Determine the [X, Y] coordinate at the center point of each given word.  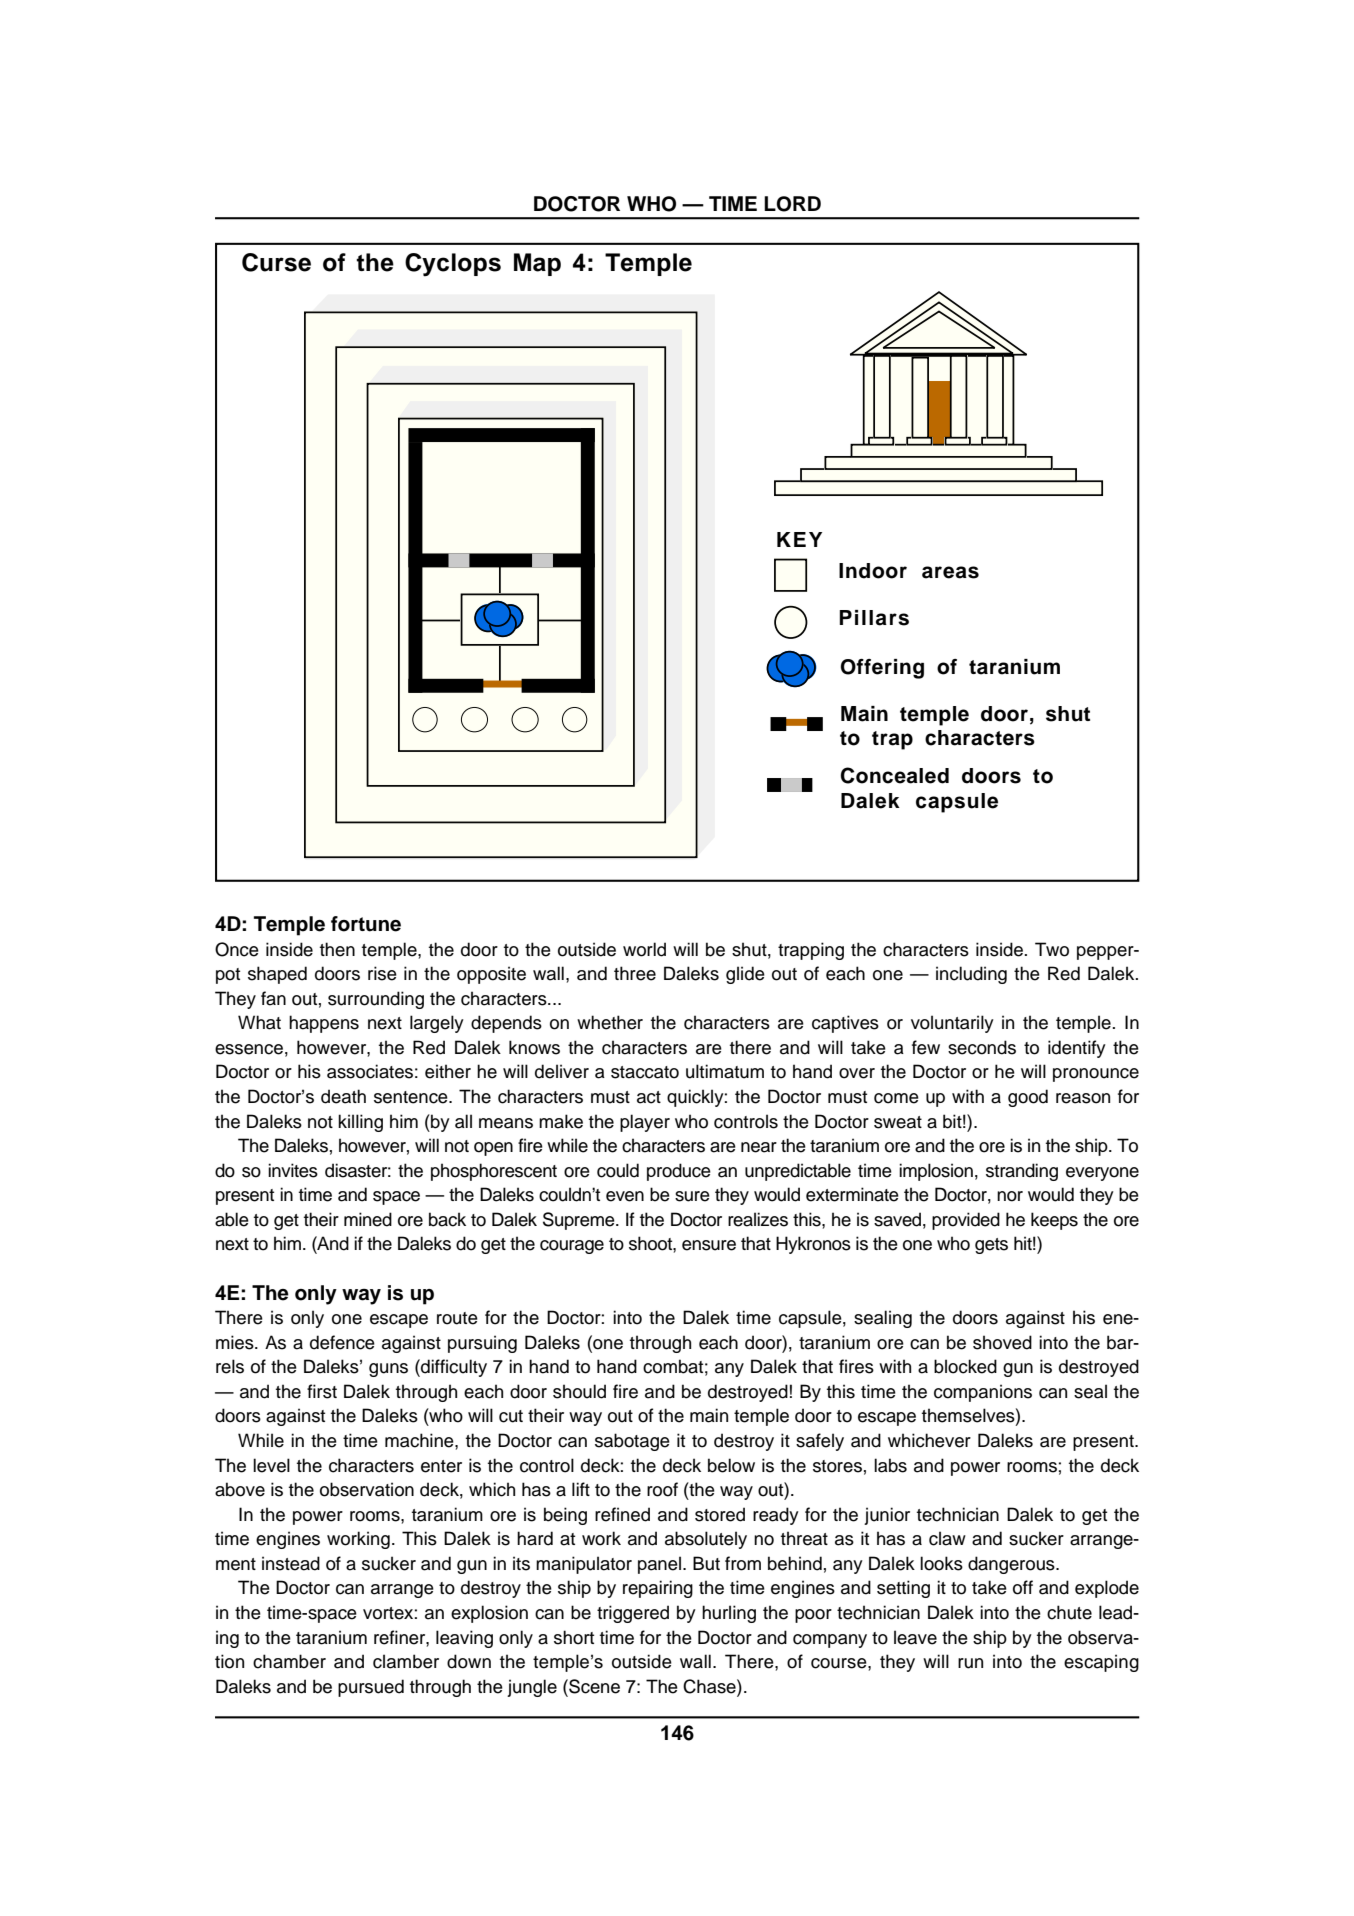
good [1028, 1098]
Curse [276, 262]
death [343, 1096]
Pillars [874, 618]
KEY [799, 539]
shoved [1002, 1342]
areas [950, 572]
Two [1052, 949]
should [579, 1391]
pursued [371, 1688]
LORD [792, 204]
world [644, 949]
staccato [645, 1072]
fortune [366, 924]
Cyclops [453, 265]
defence [342, 1342]
